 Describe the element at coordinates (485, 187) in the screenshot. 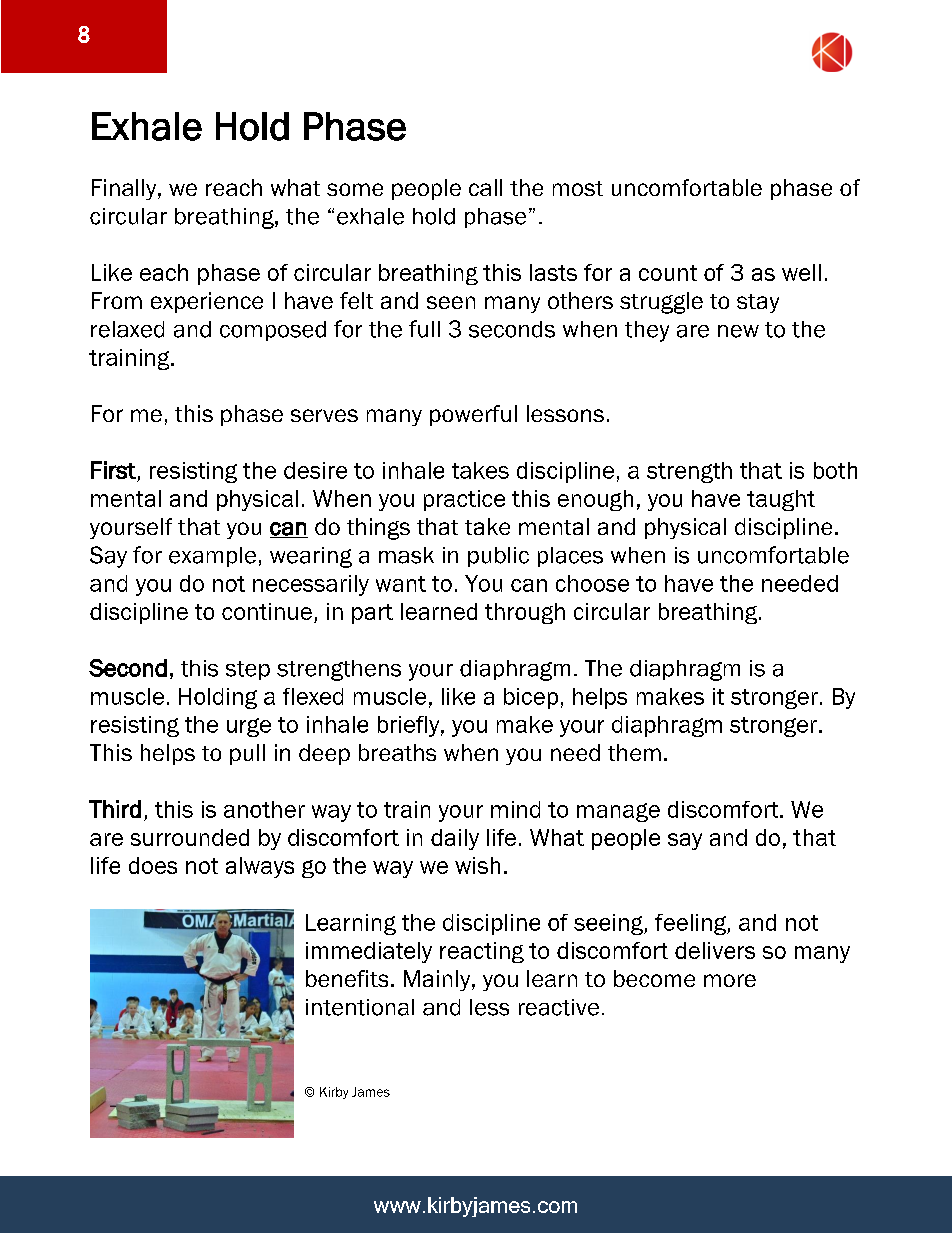

I see `call` at that location.
